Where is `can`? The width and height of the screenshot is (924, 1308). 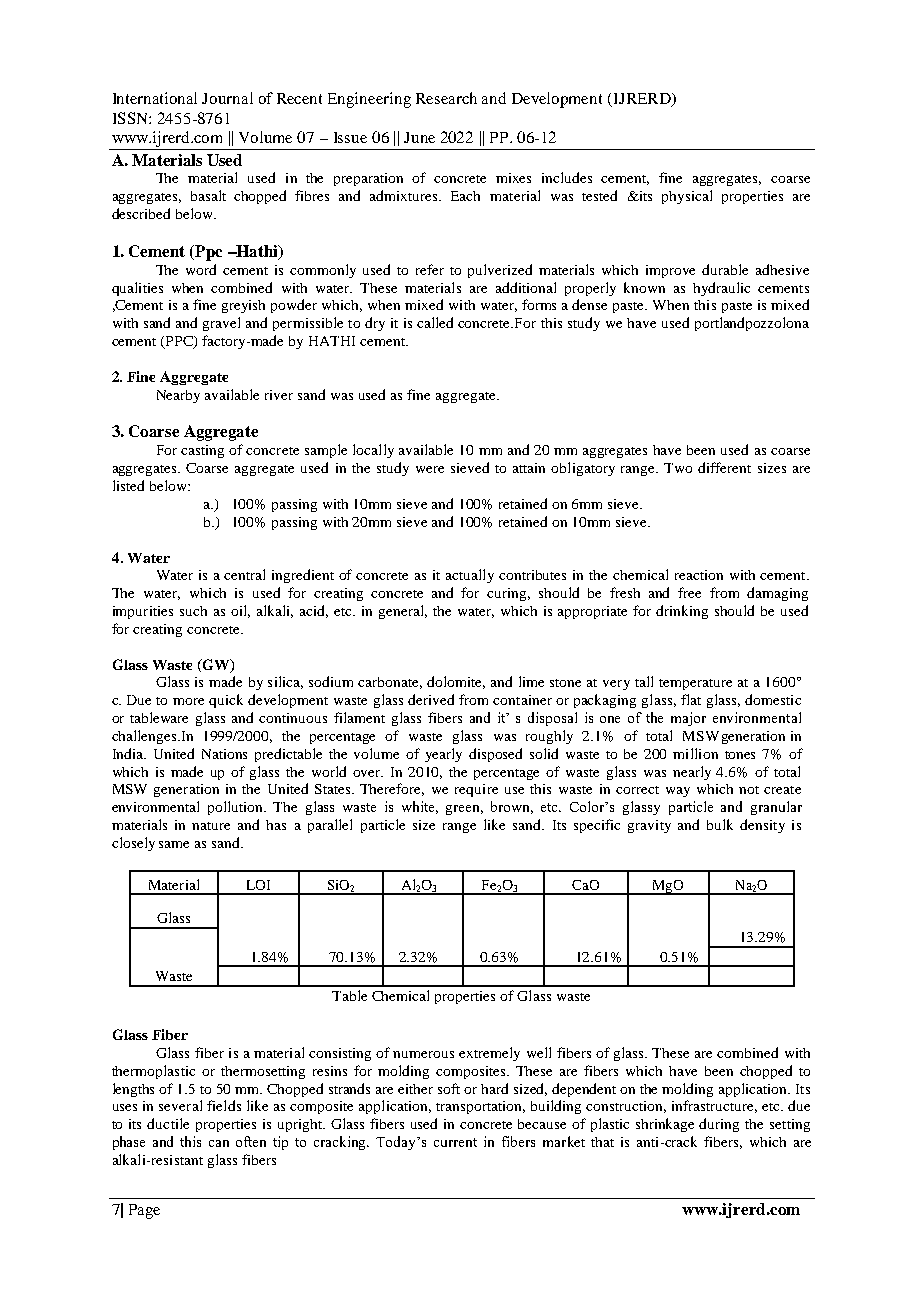
can is located at coordinates (219, 1143).
